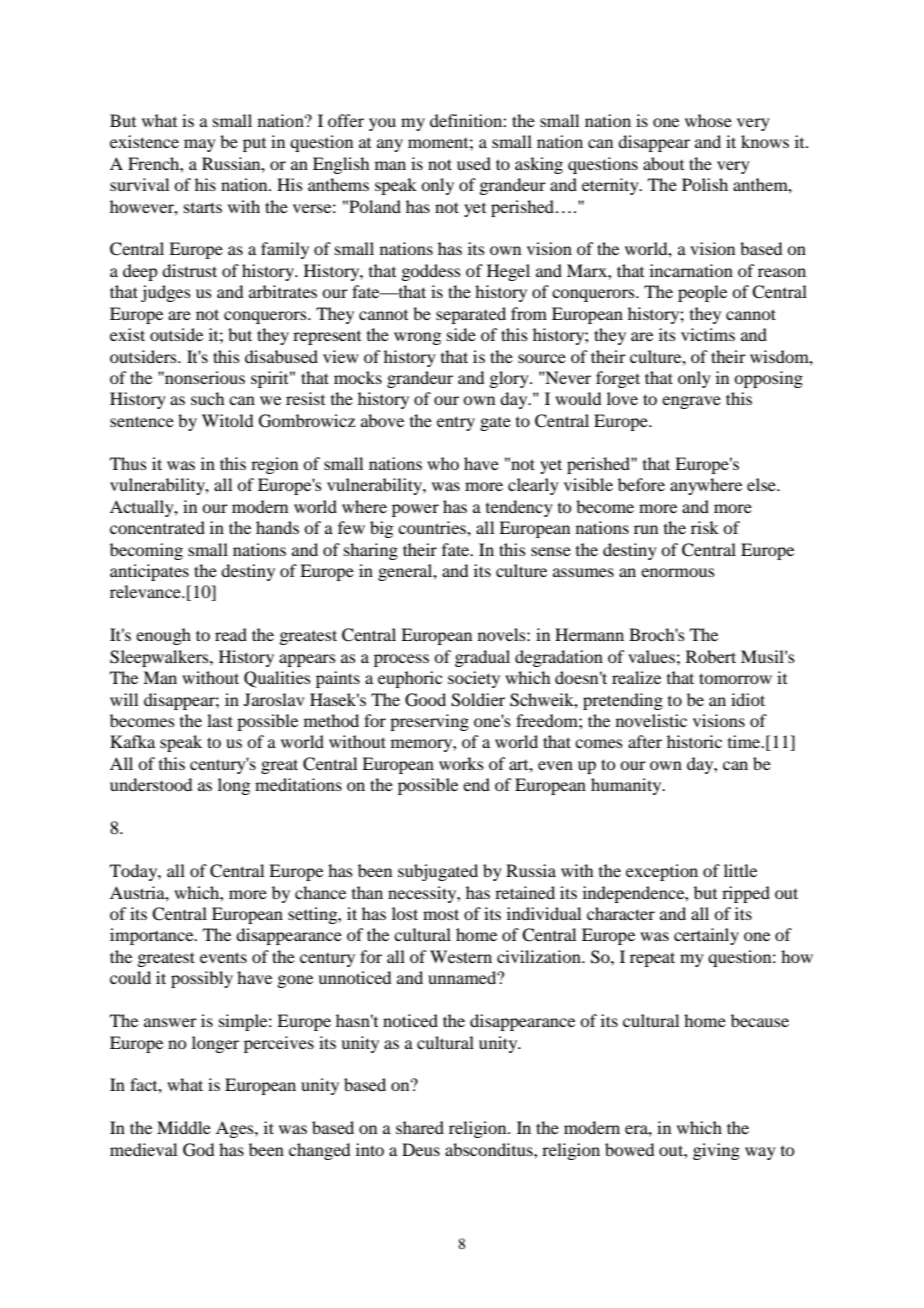 This document has width=924, height=1308. I want to click on Robert, so click(711, 656).
